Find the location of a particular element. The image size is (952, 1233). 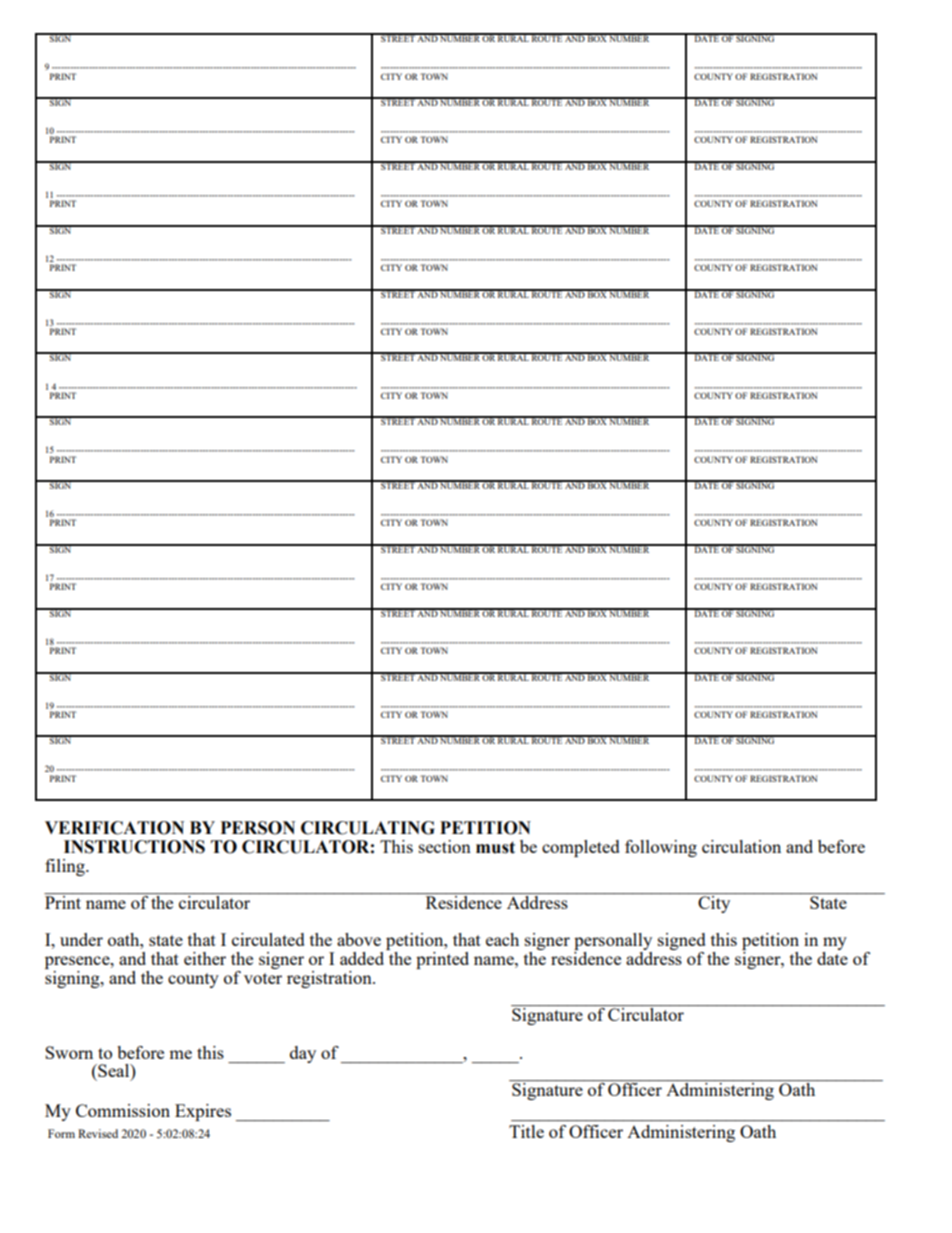

each is located at coordinates (502, 939).
